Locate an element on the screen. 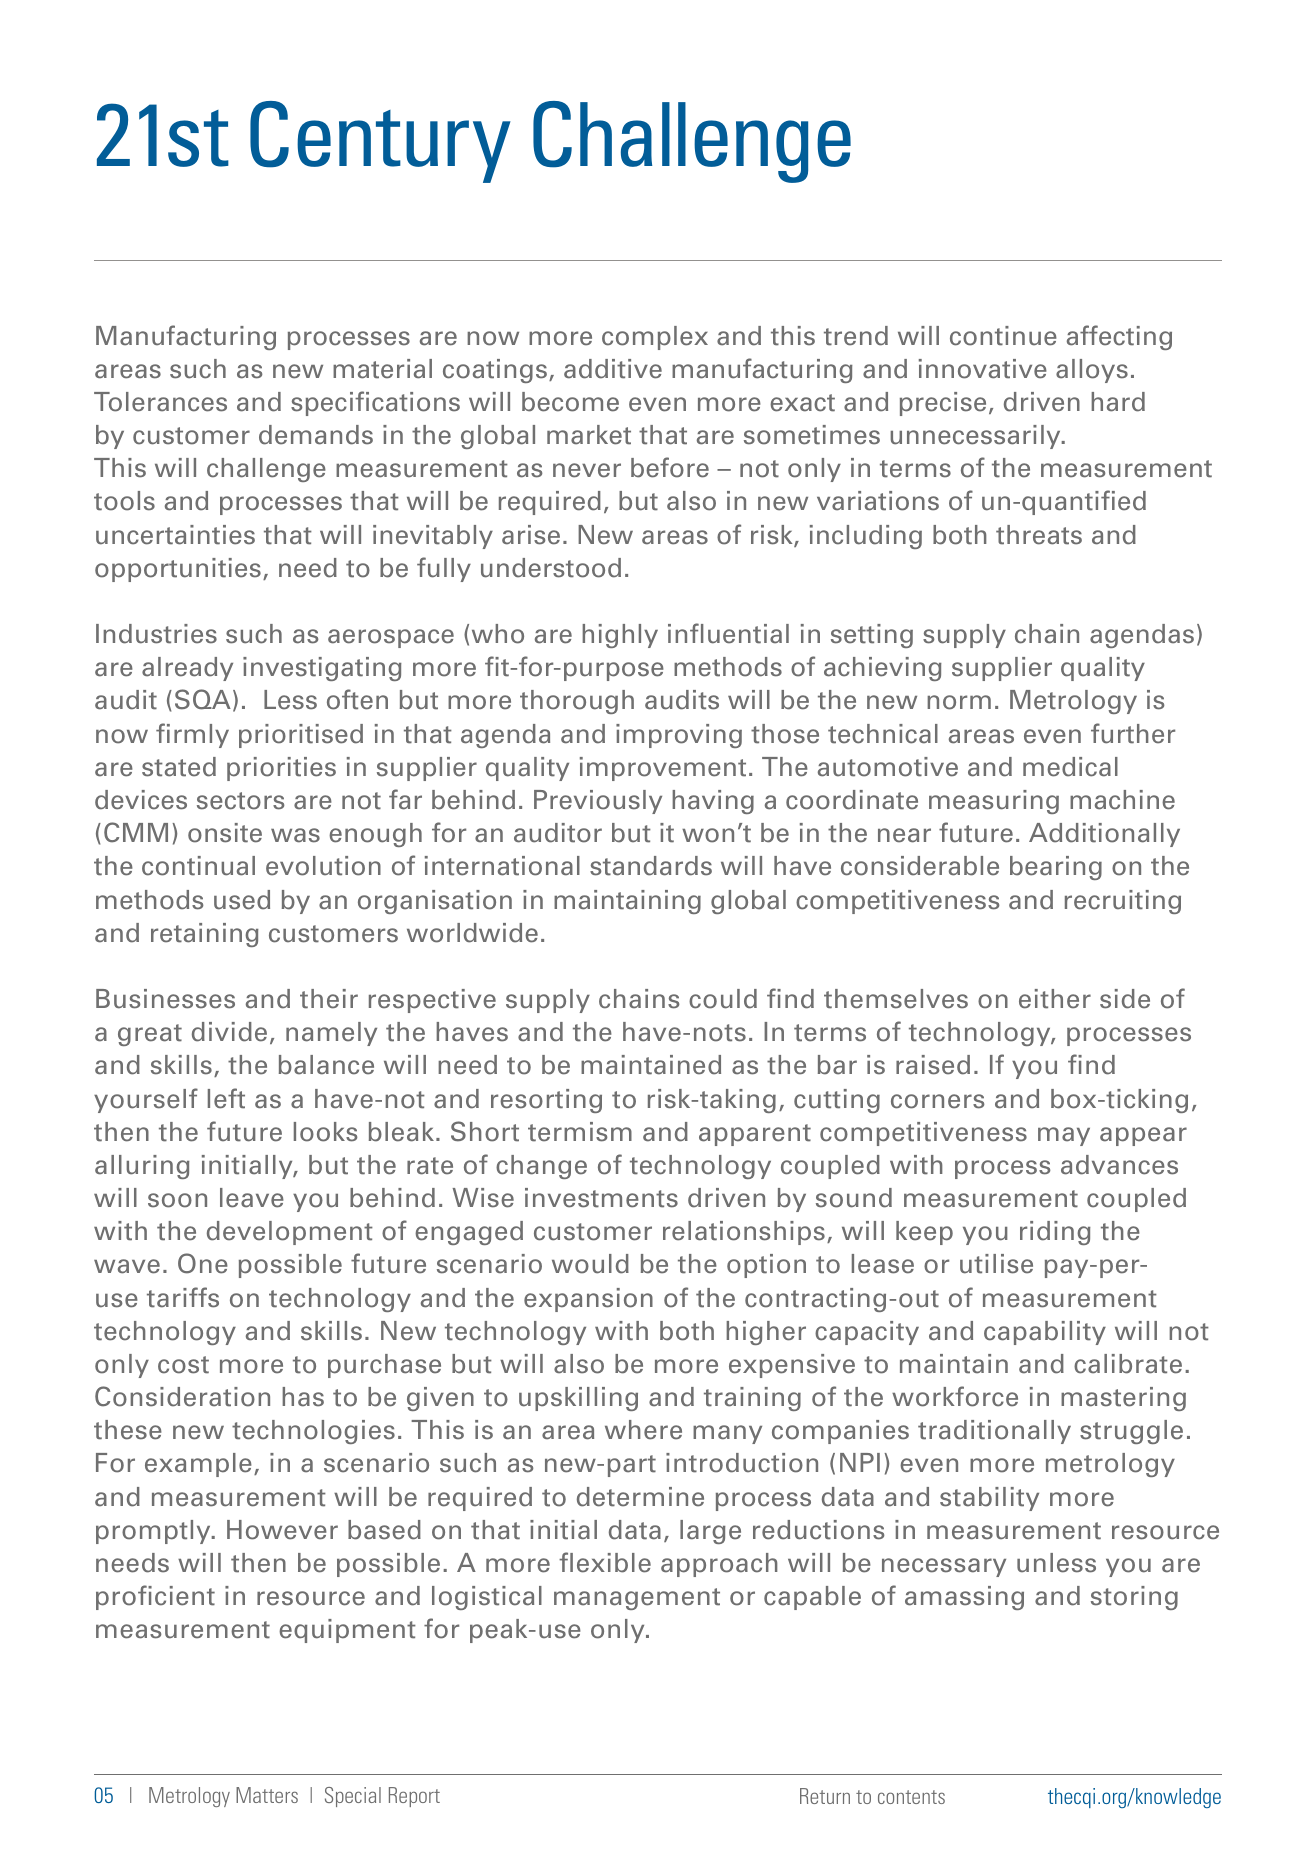 The image size is (1316, 1862). complex is located at coordinates (655, 338).
